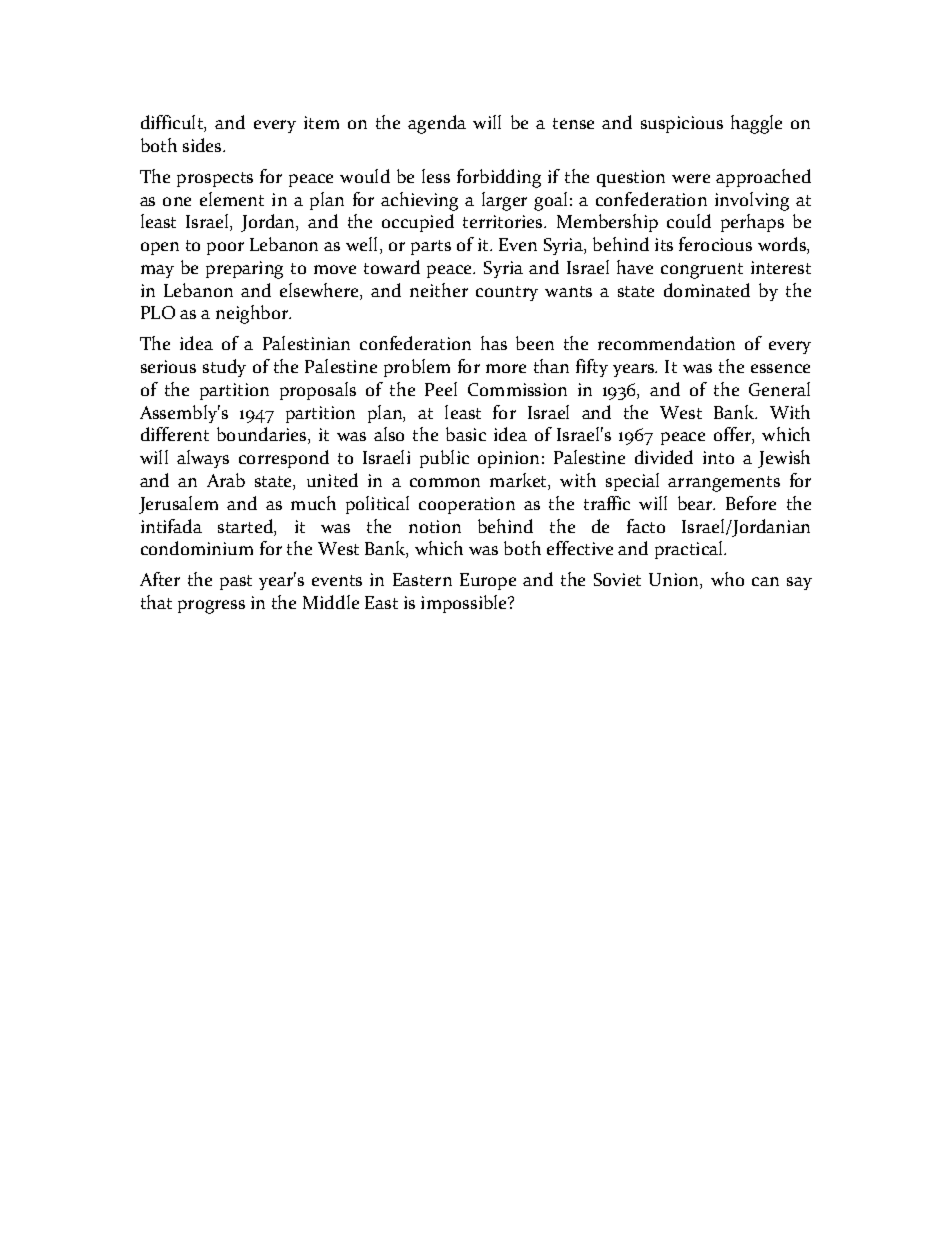 The image size is (952, 1233). I want to click on haggle, so click(756, 124).
